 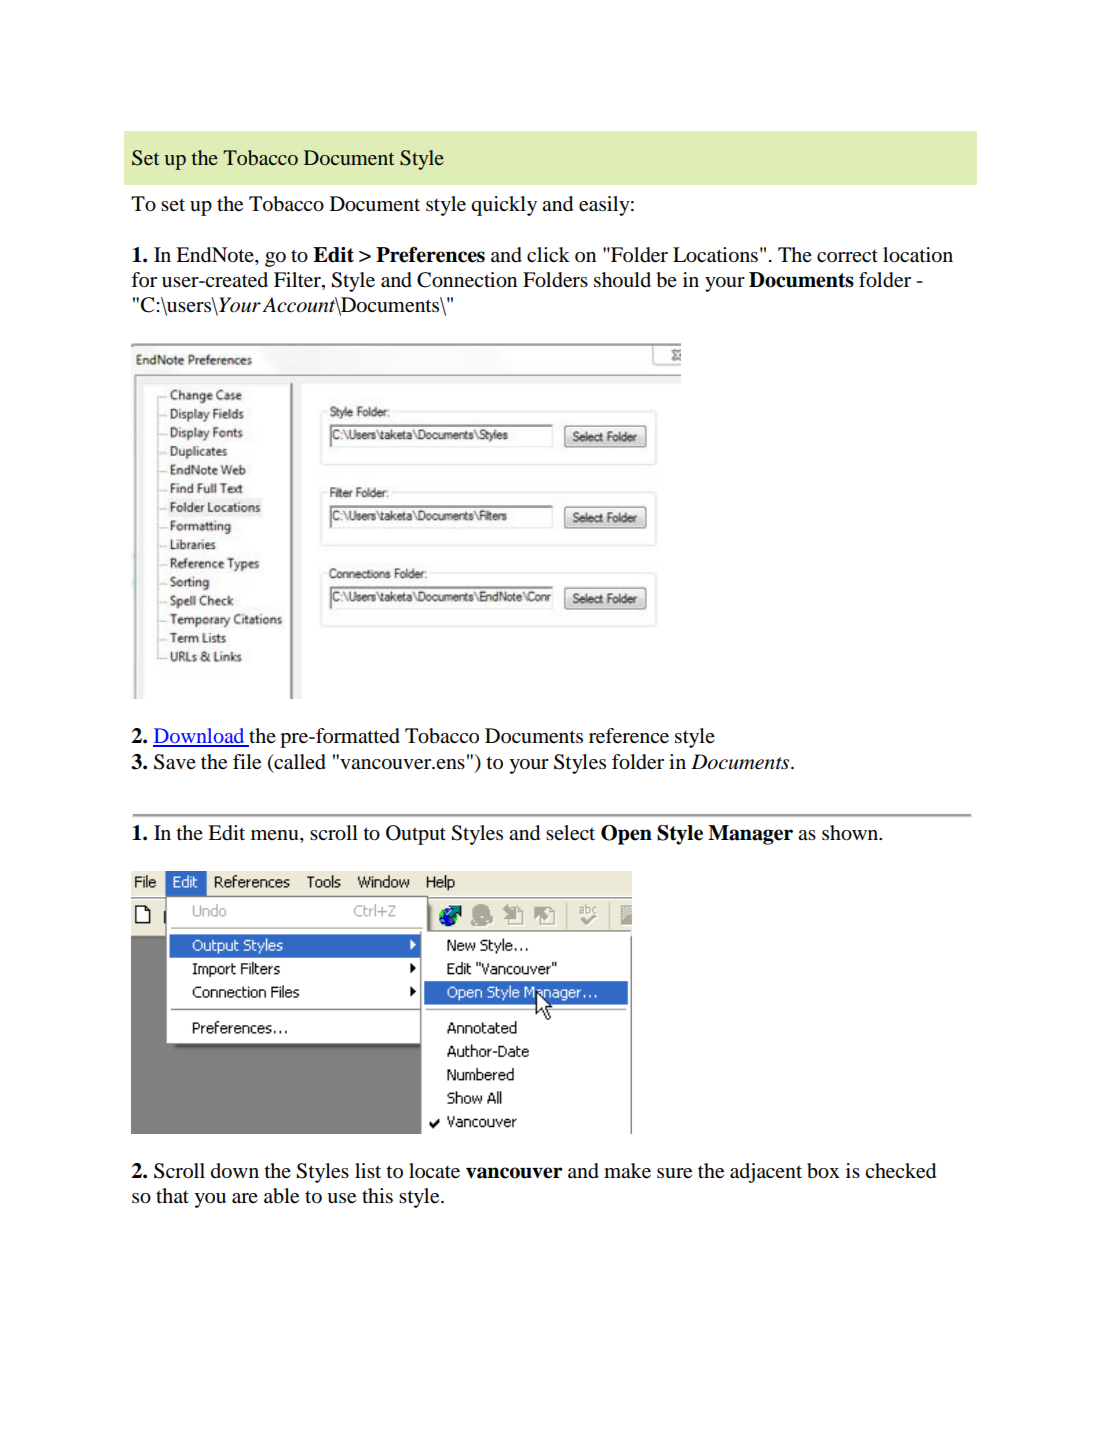 I want to click on file, so click(x=247, y=762).
